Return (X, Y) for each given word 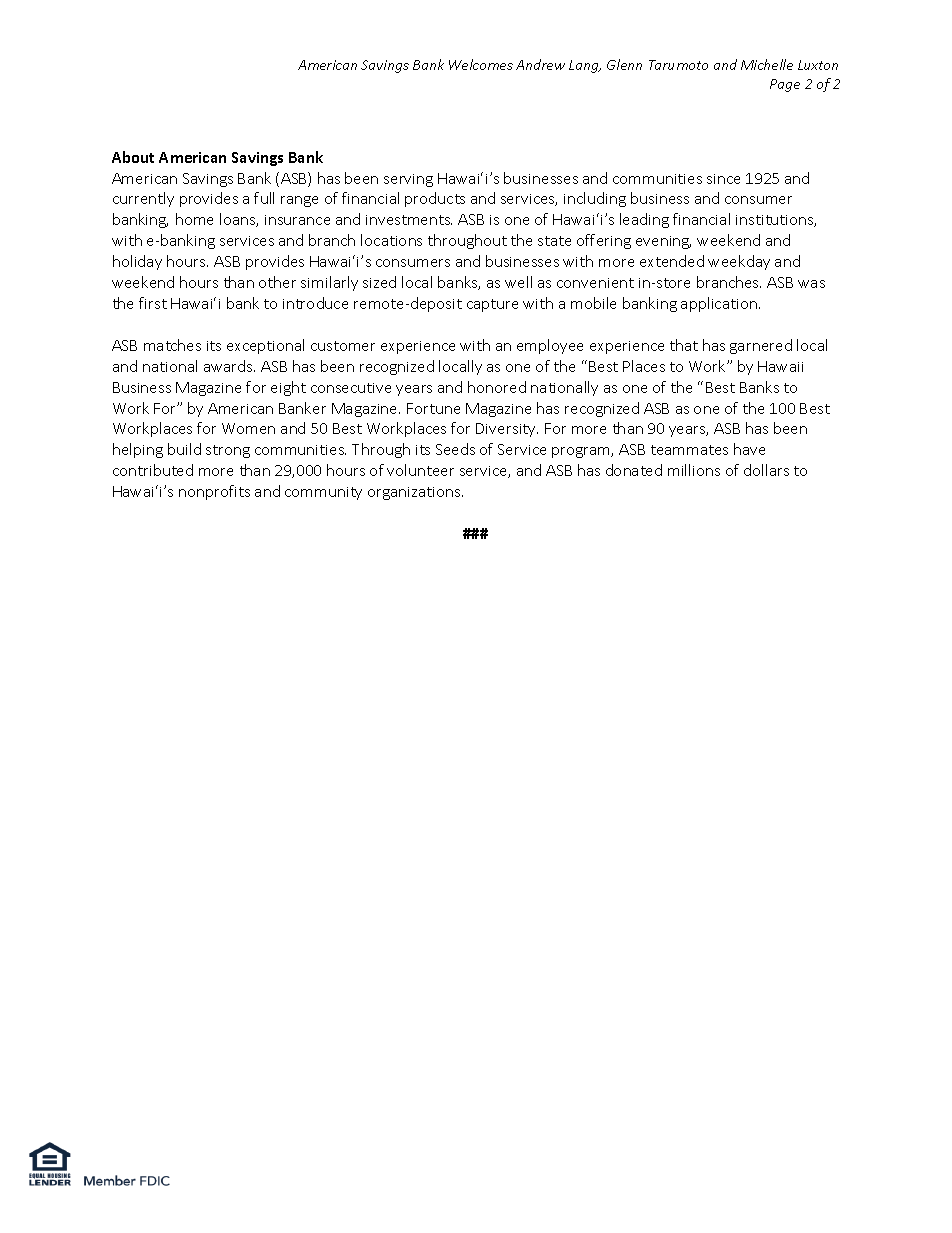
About (133, 157)
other (277, 282)
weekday (739, 262)
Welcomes (481, 64)
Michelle (767, 64)
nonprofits (214, 492)
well (518, 282)
